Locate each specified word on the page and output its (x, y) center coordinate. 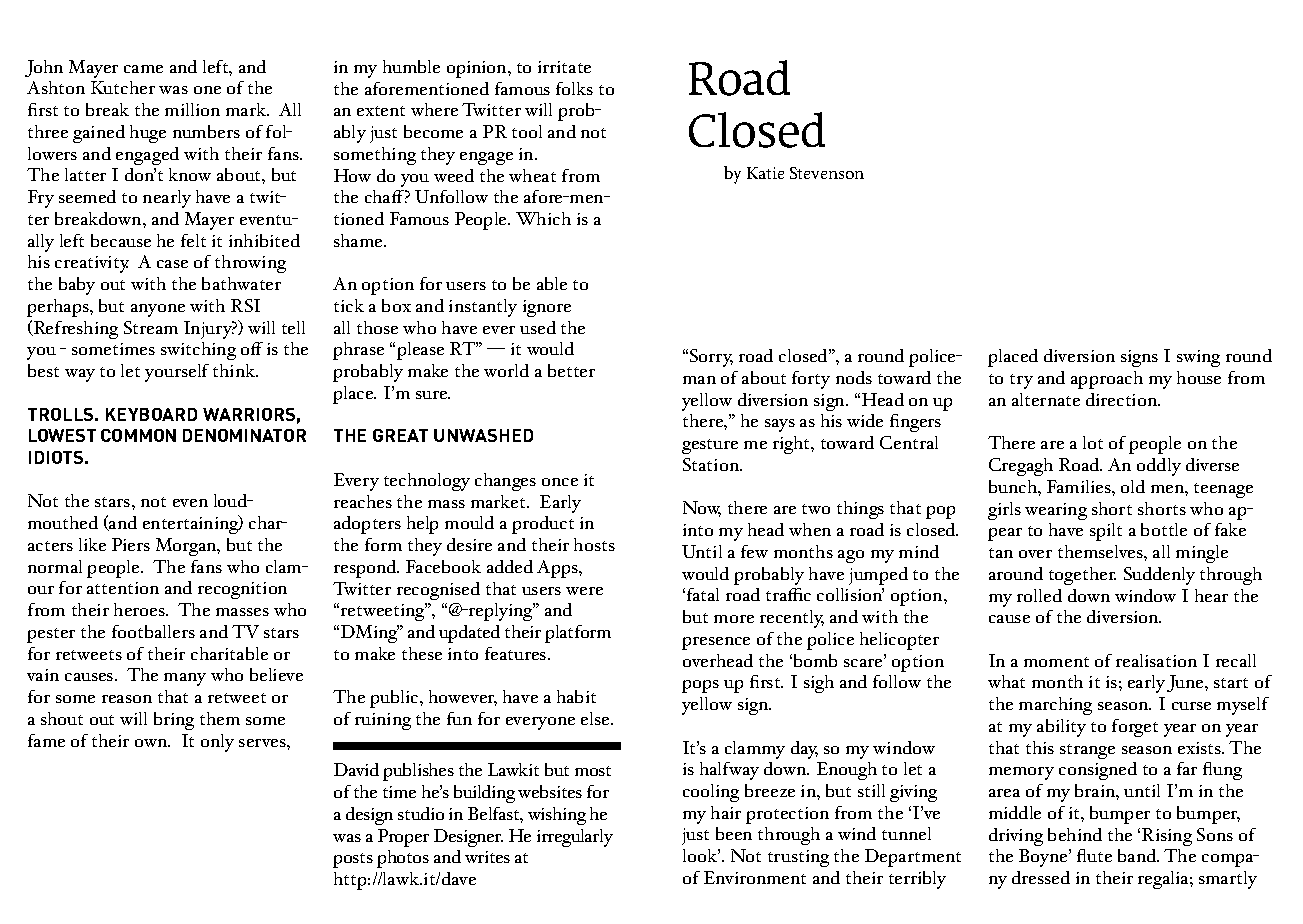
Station (712, 464)
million (192, 109)
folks (574, 88)
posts (353, 860)
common (138, 435)
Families (1080, 486)
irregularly (575, 838)
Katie (765, 173)
